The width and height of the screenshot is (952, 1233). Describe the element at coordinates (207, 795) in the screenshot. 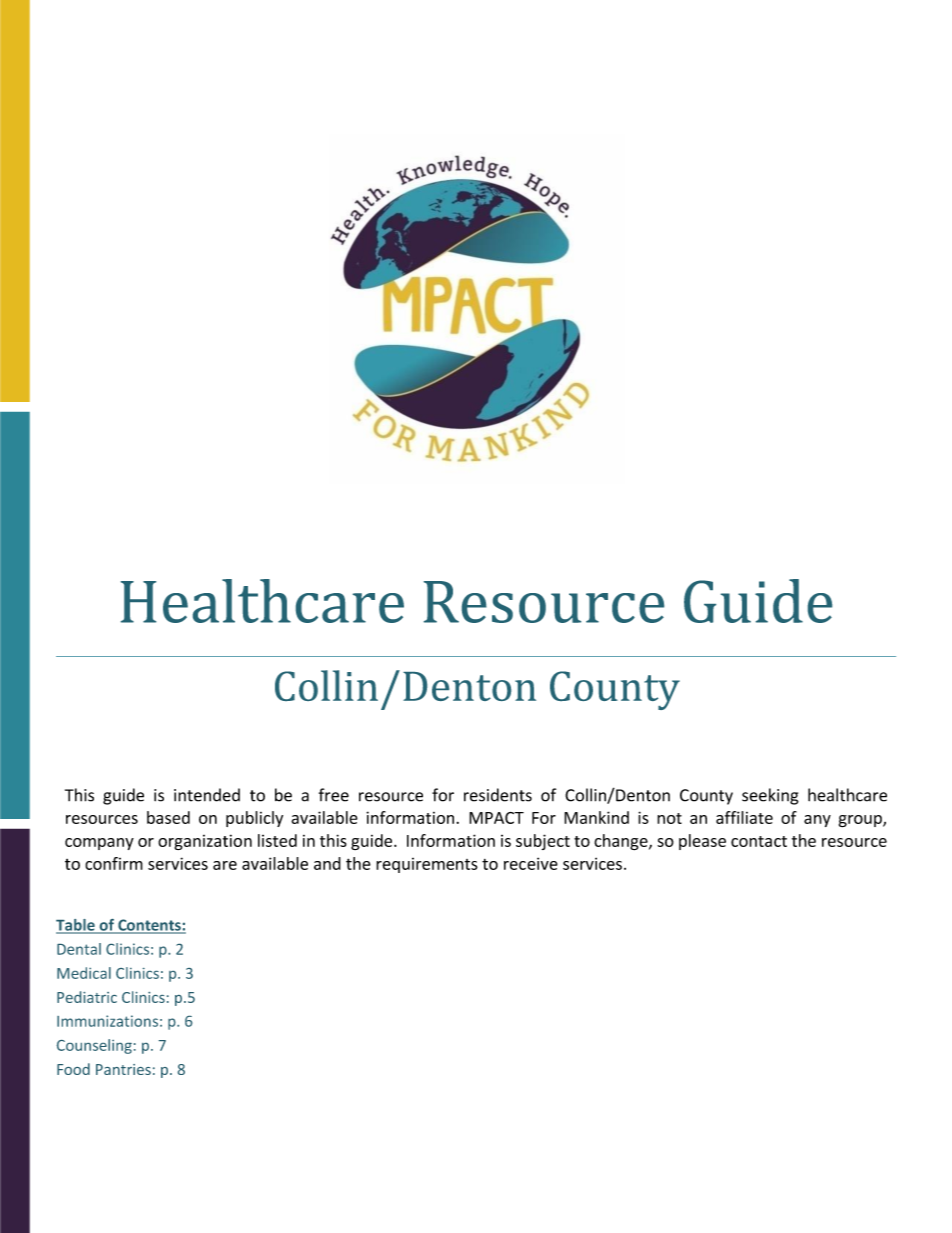

I see `intended` at that location.
